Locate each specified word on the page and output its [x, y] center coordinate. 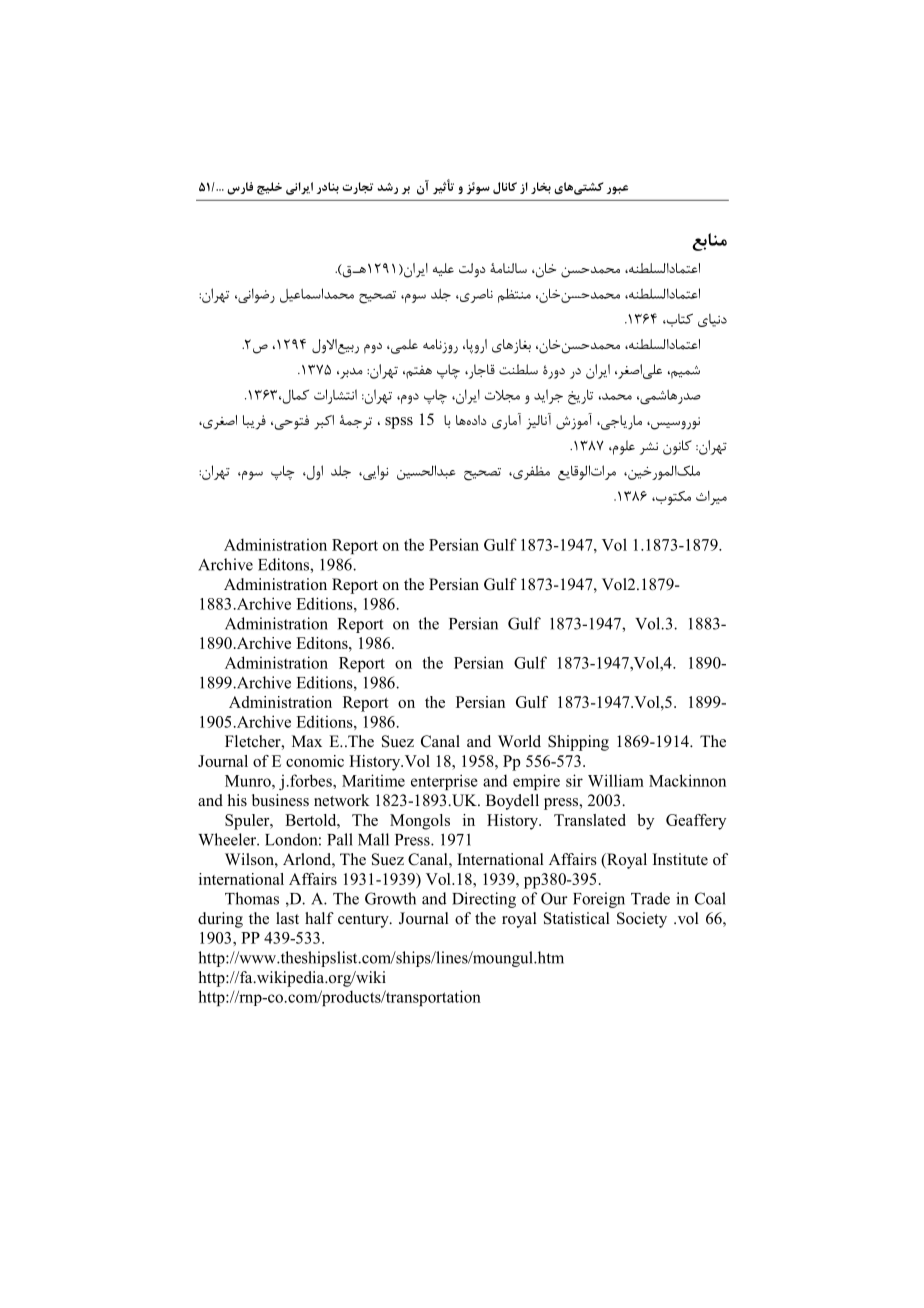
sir [574, 780]
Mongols [420, 822]
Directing [484, 900]
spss [399, 423]
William [616, 780]
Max [307, 741]
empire [536, 782]
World [519, 741]
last [287, 918]
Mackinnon [687, 780]
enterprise [444, 782]
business [280, 800]
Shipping [578, 743]
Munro [249, 781]
